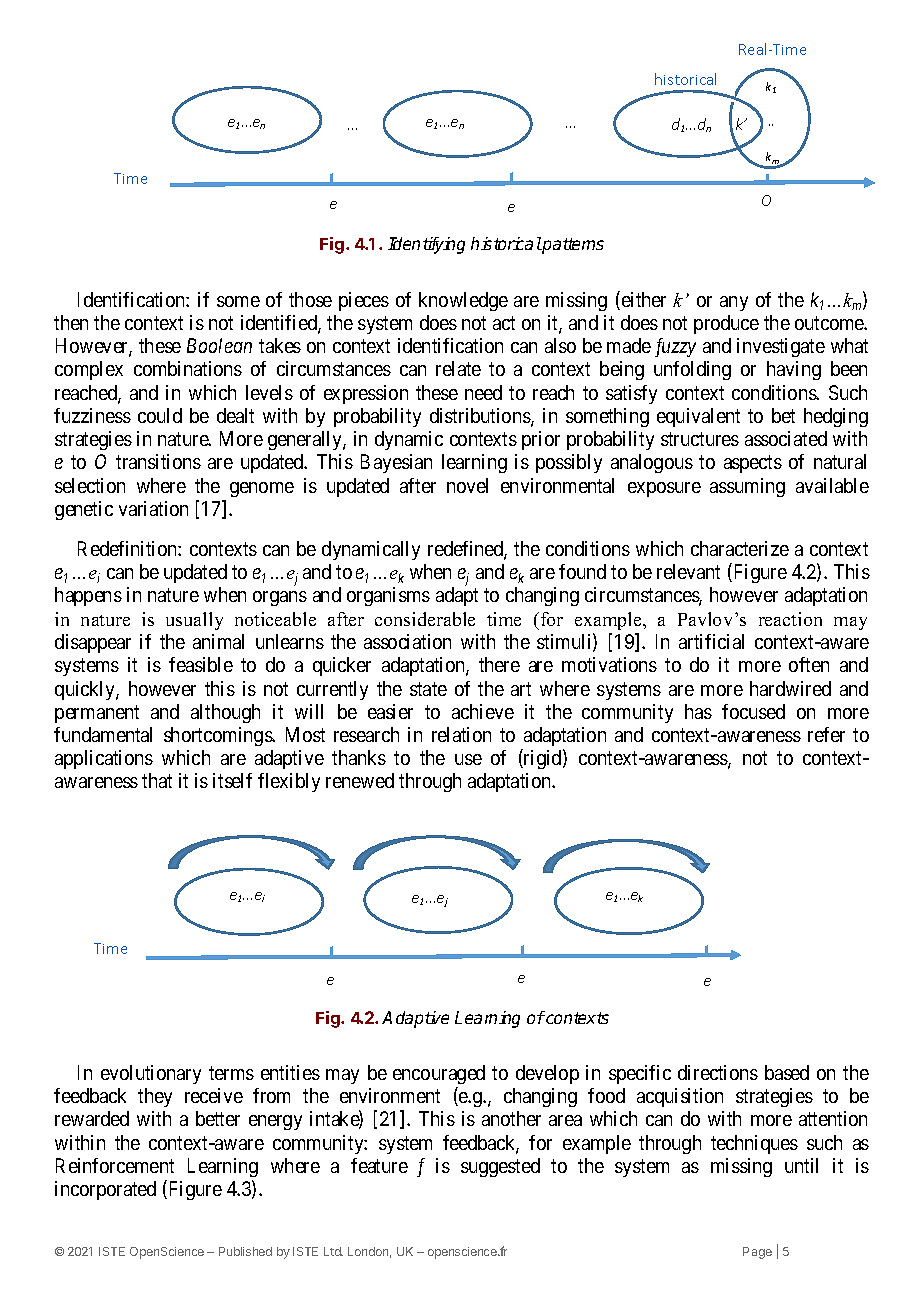 The height and width of the screenshot is (1308, 924). What do you see at coordinates (232, 780) in the screenshot?
I see `itself` at bounding box center [232, 780].
